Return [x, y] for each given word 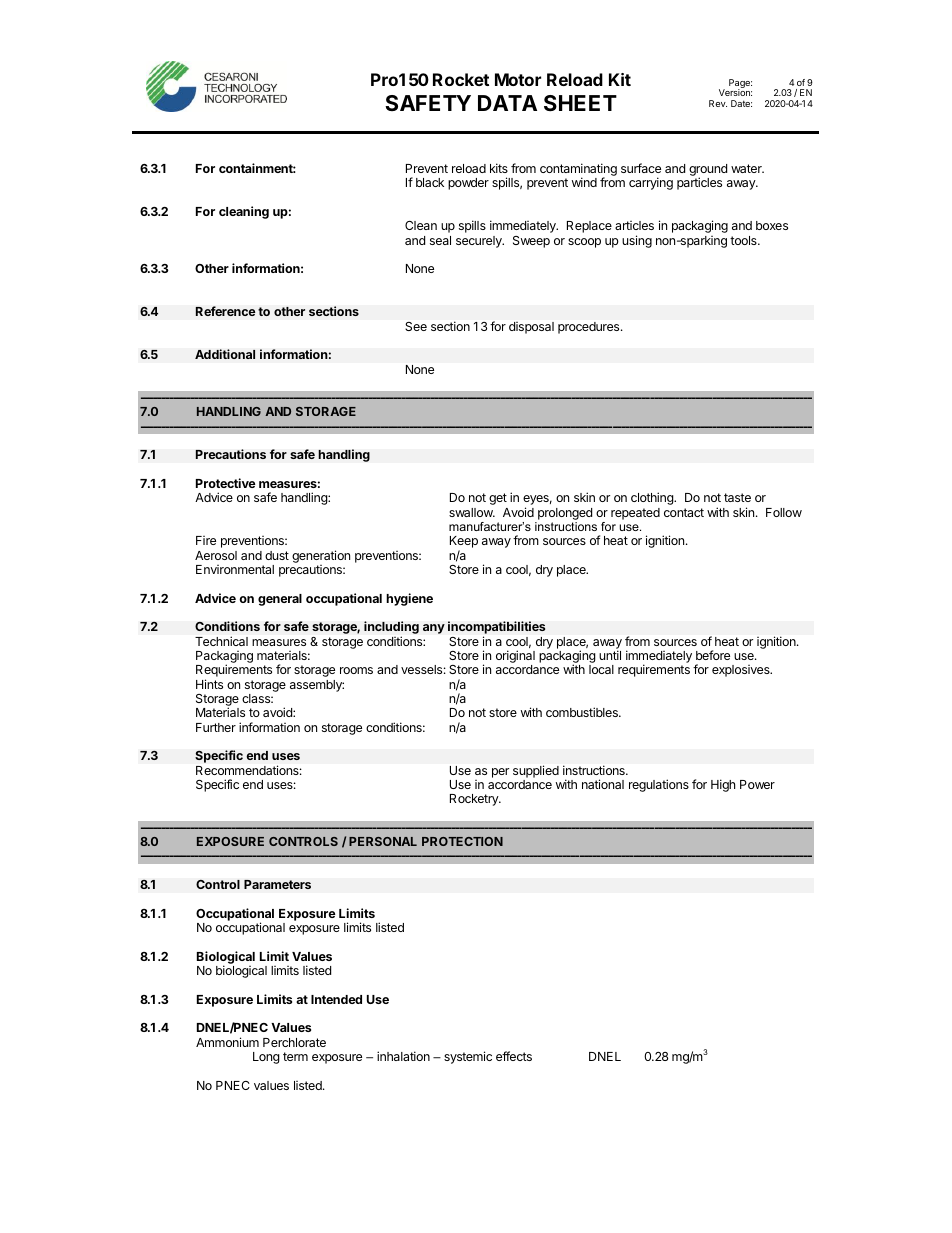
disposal [531, 328]
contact [684, 512]
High [723, 785]
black [430, 182]
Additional [225, 354]
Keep [464, 543]
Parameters [277, 884]
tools [744, 240]
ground [708, 171]
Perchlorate [294, 1042]
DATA [507, 103]
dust [277, 555]
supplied [536, 771]
